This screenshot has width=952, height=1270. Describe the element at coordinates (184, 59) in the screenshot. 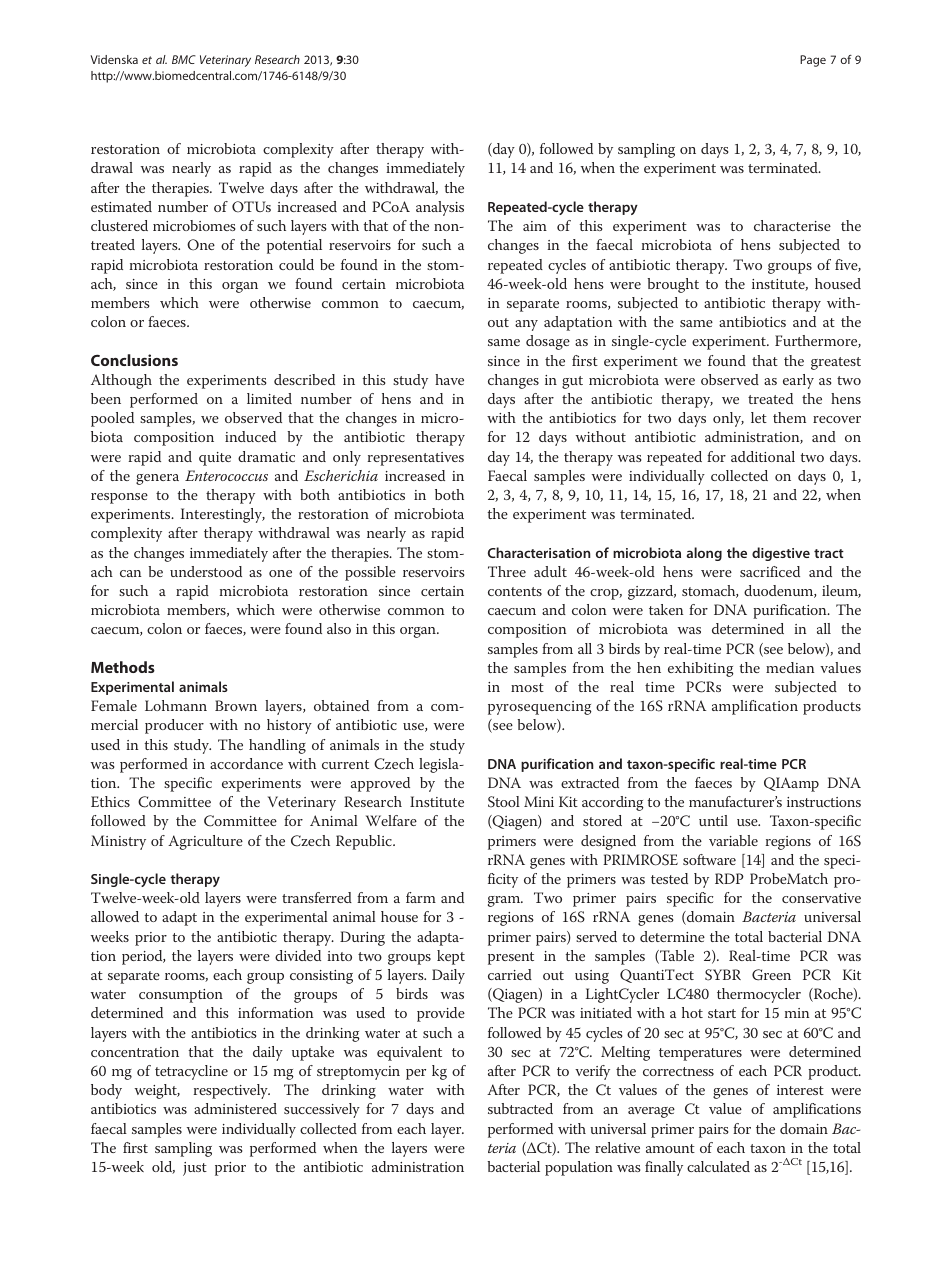

I see `BMC` at that location.
